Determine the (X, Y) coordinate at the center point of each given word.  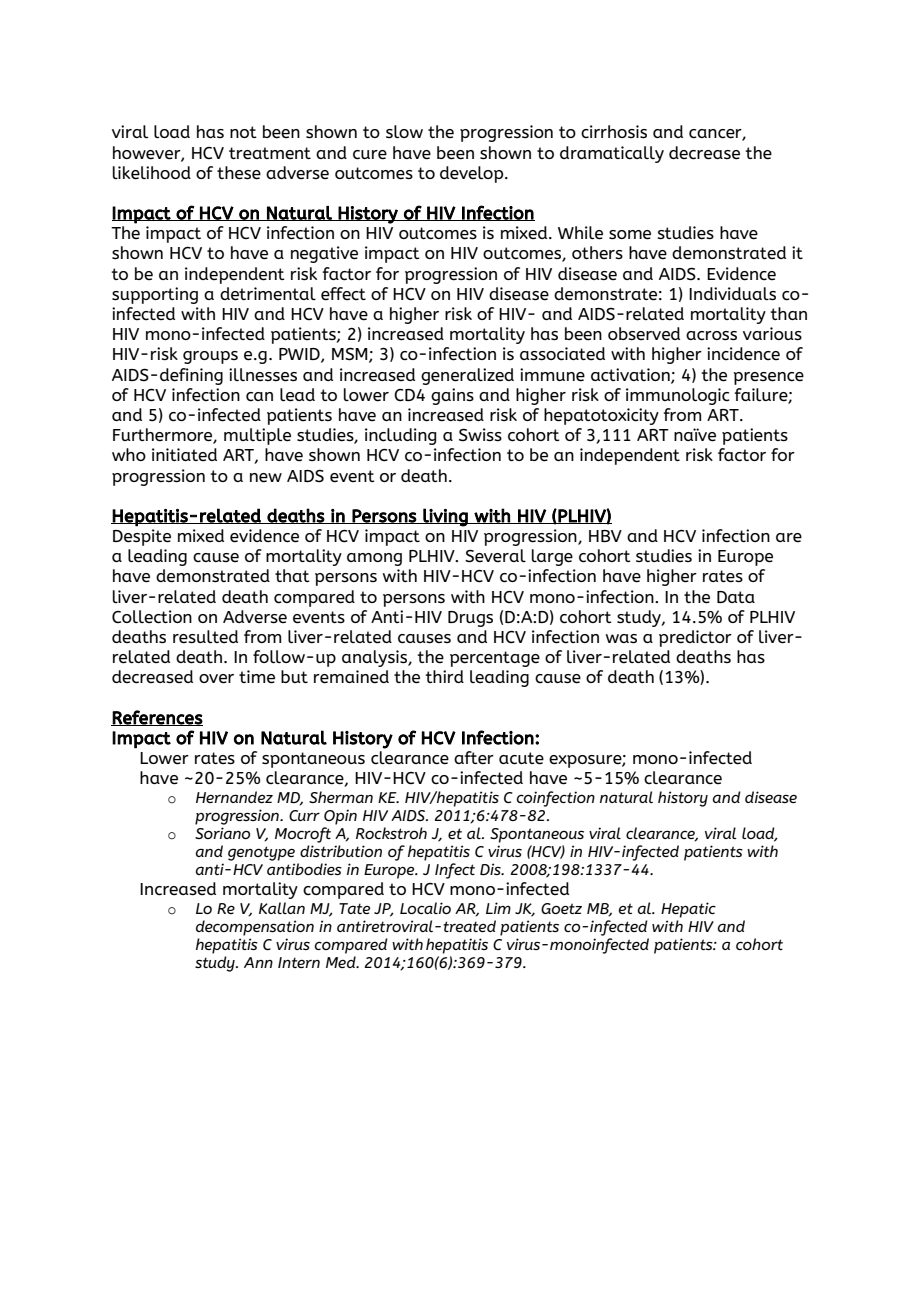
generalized (467, 376)
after (474, 758)
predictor (695, 638)
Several (495, 556)
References (157, 718)
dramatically (612, 154)
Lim (498, 908)
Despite (142, 537)
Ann (258, 962)
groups (210, 357)
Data (736, 597)
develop (473, 174)
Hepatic (688, 910)
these (239, 173)
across (711, 336)
